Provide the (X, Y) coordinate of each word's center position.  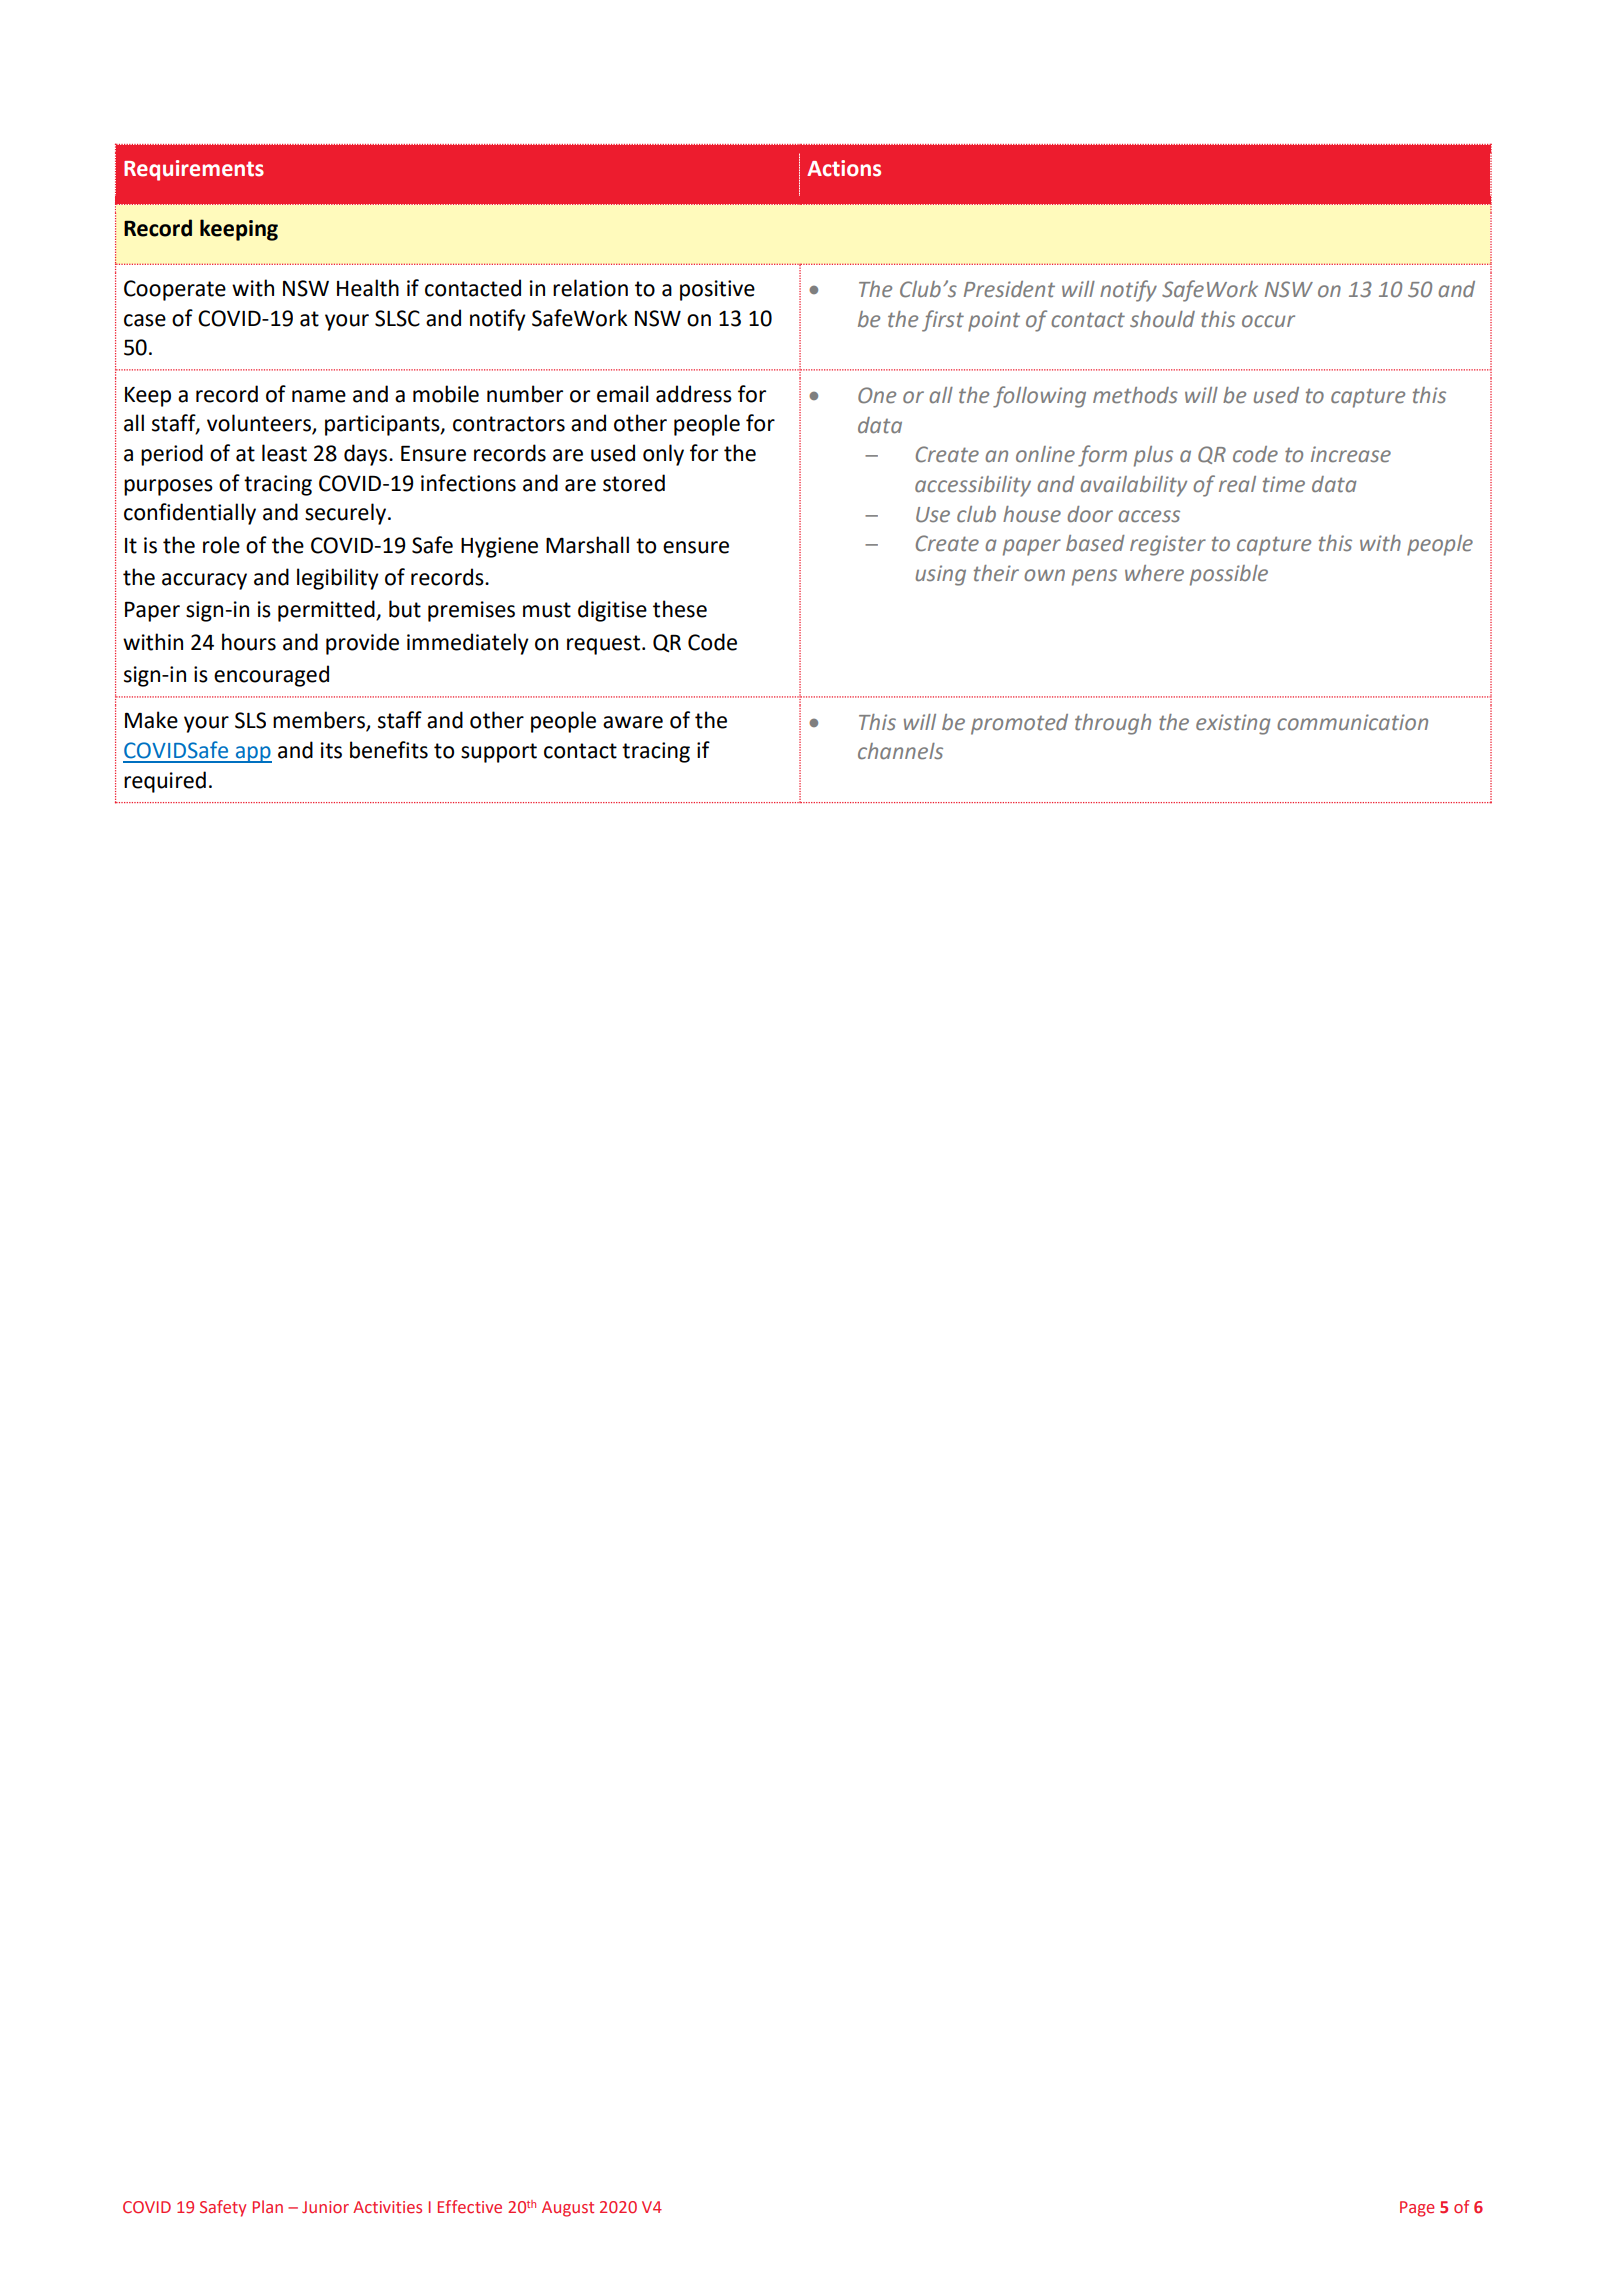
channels (900, 751)
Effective (470, 2206)
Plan (268, 2206)
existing (1233, 724)
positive (717, 290)
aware (633, 722)
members (320, 721)
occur (1268, 321)
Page (1417, 2209)
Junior (325, 2207)
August (568, 2209)
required (165, 782)
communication (1352, 722)
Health (368, 288)
